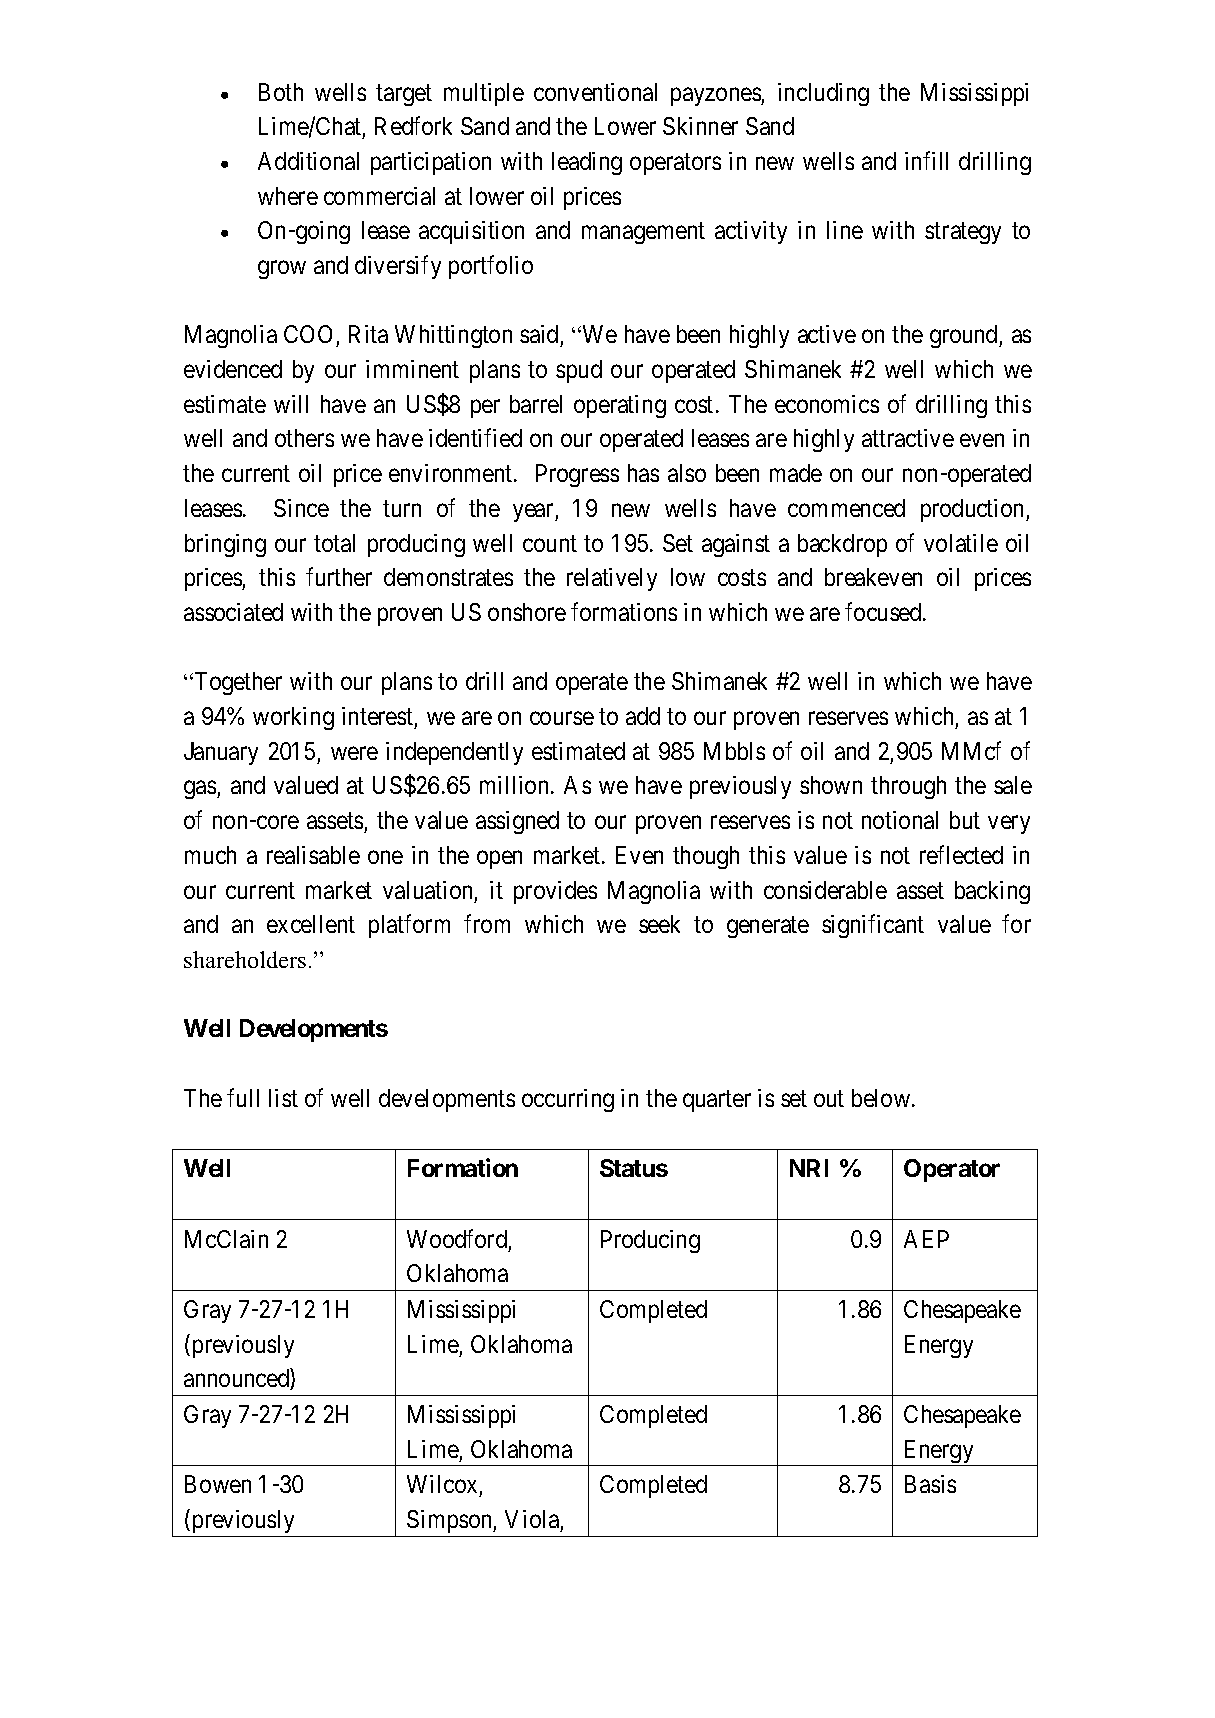 The image size is (1215, 1718). Describe the element at coordinates (587, 163) in the screenshot. I see `leading` at that location.
